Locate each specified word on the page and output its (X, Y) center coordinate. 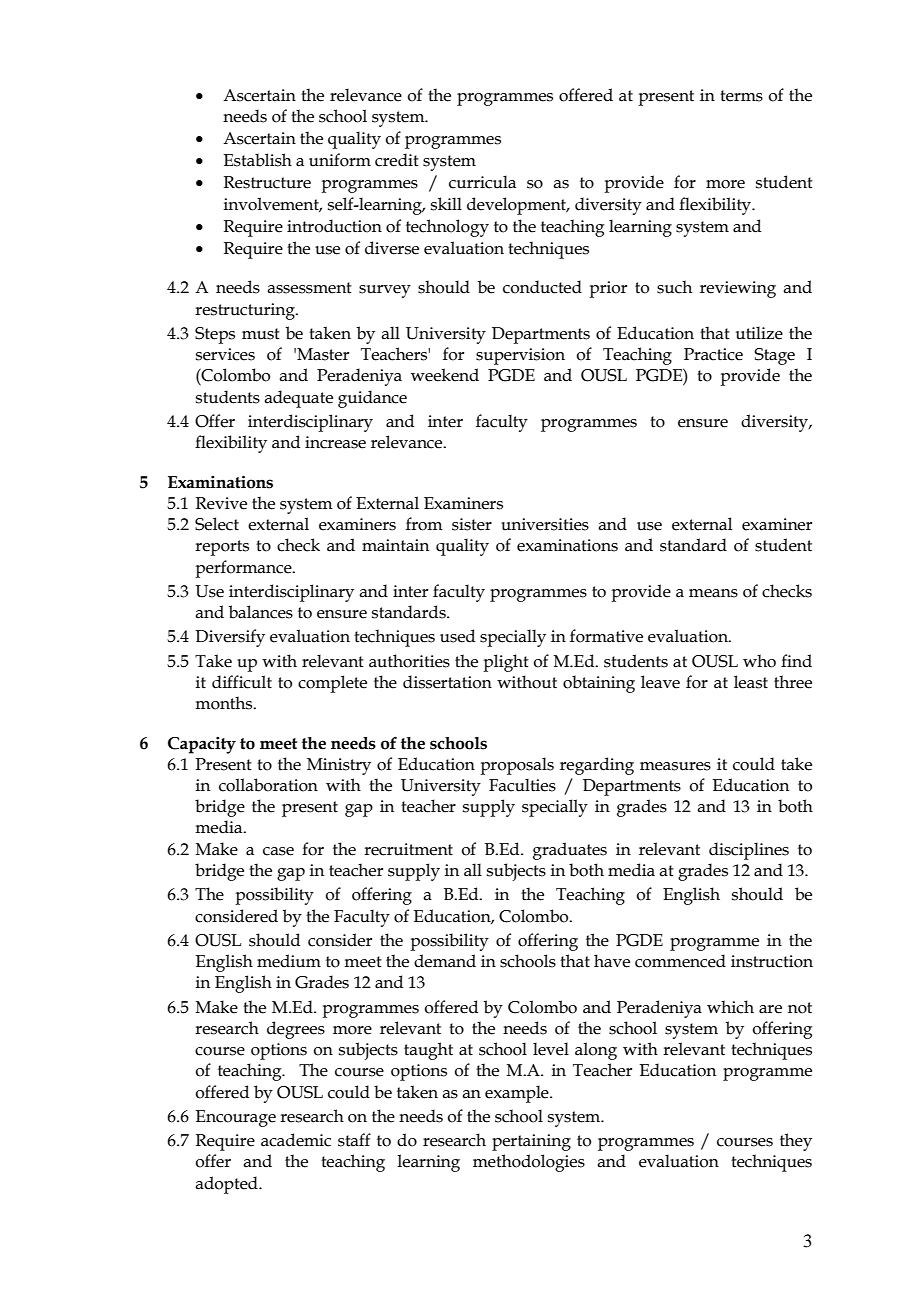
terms (741, 96)
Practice (713, 354)
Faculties (522, 785)
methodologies (529, 1163)
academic (296, 1140)
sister (472, 524)
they (796, 1142)
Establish (258, 160)
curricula (482, 182)
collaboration (268, 785)
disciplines (749, 851)
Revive (221, 503)
